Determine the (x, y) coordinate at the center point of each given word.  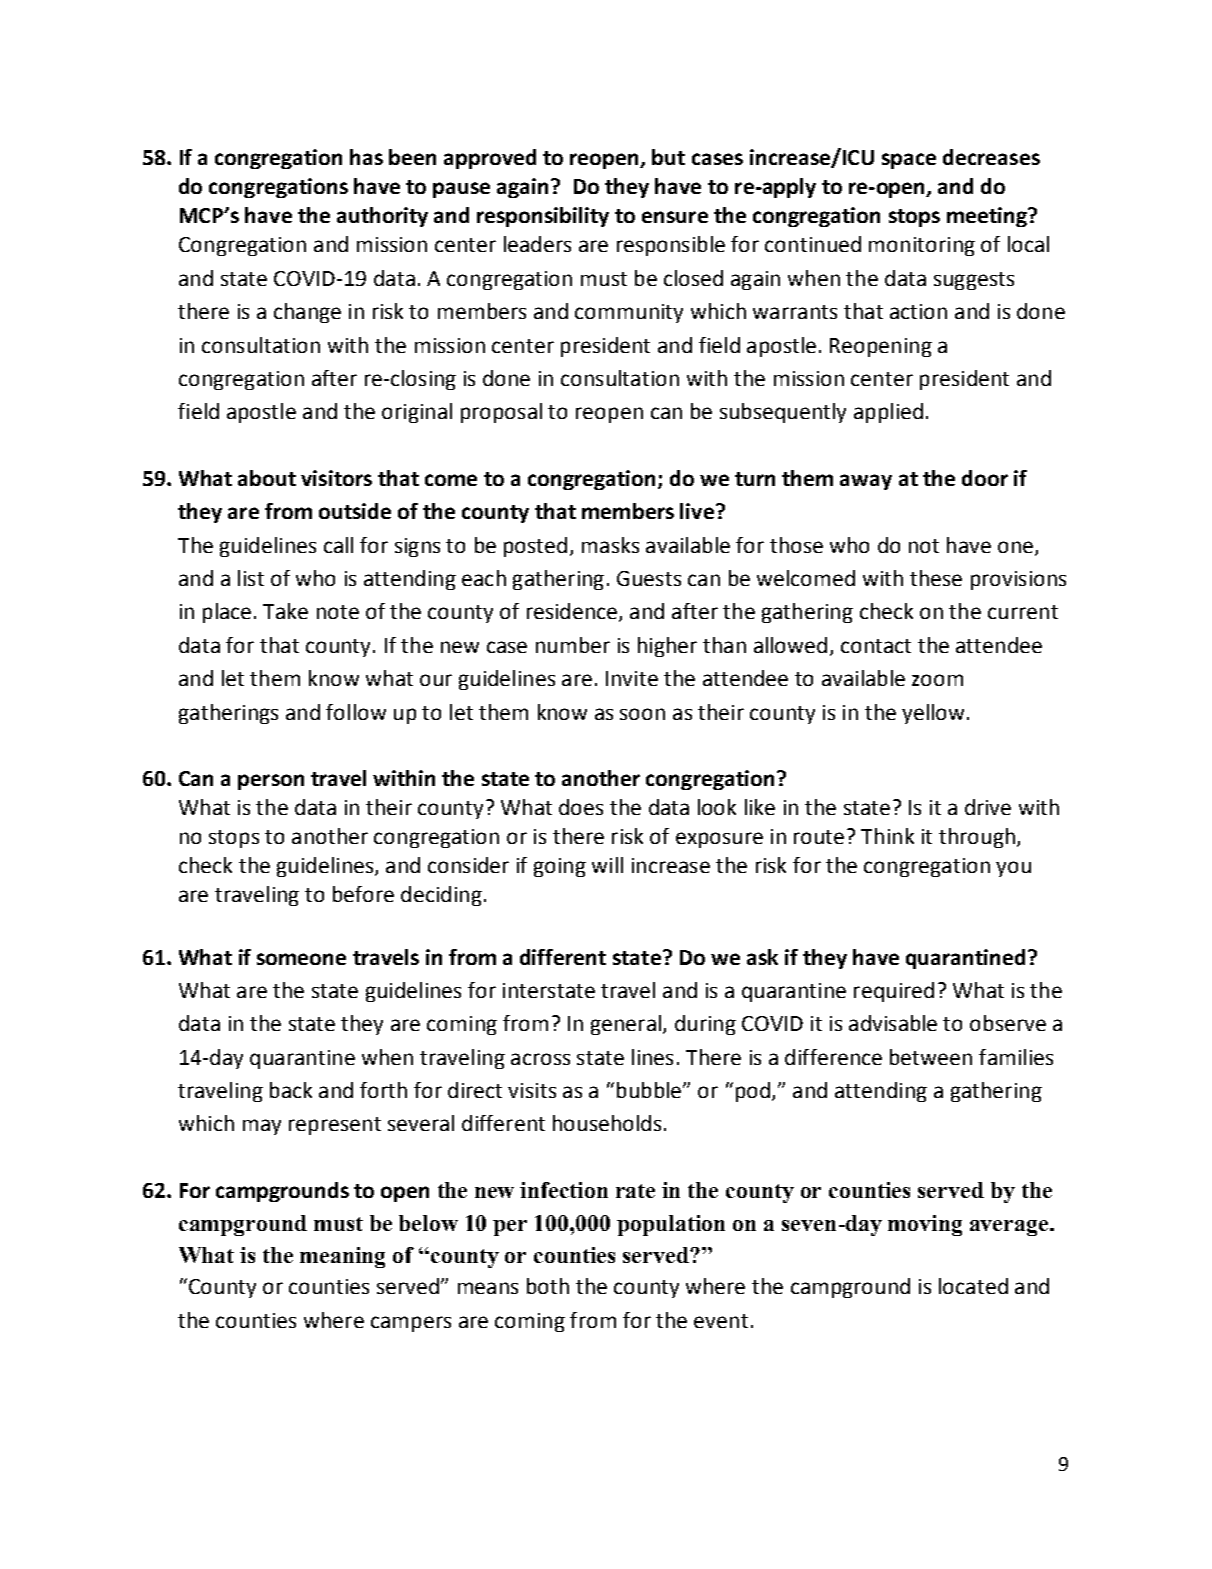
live (697, 511)
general (626, 1025)
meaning (342, 1257)
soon (642, 714)
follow (356, 712)
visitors (336, 478)
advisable (893, 1023)
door (985, 478)
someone (301, 959)
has (366, 157)
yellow (933, 714)
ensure (675, 217)
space (909, 161)
